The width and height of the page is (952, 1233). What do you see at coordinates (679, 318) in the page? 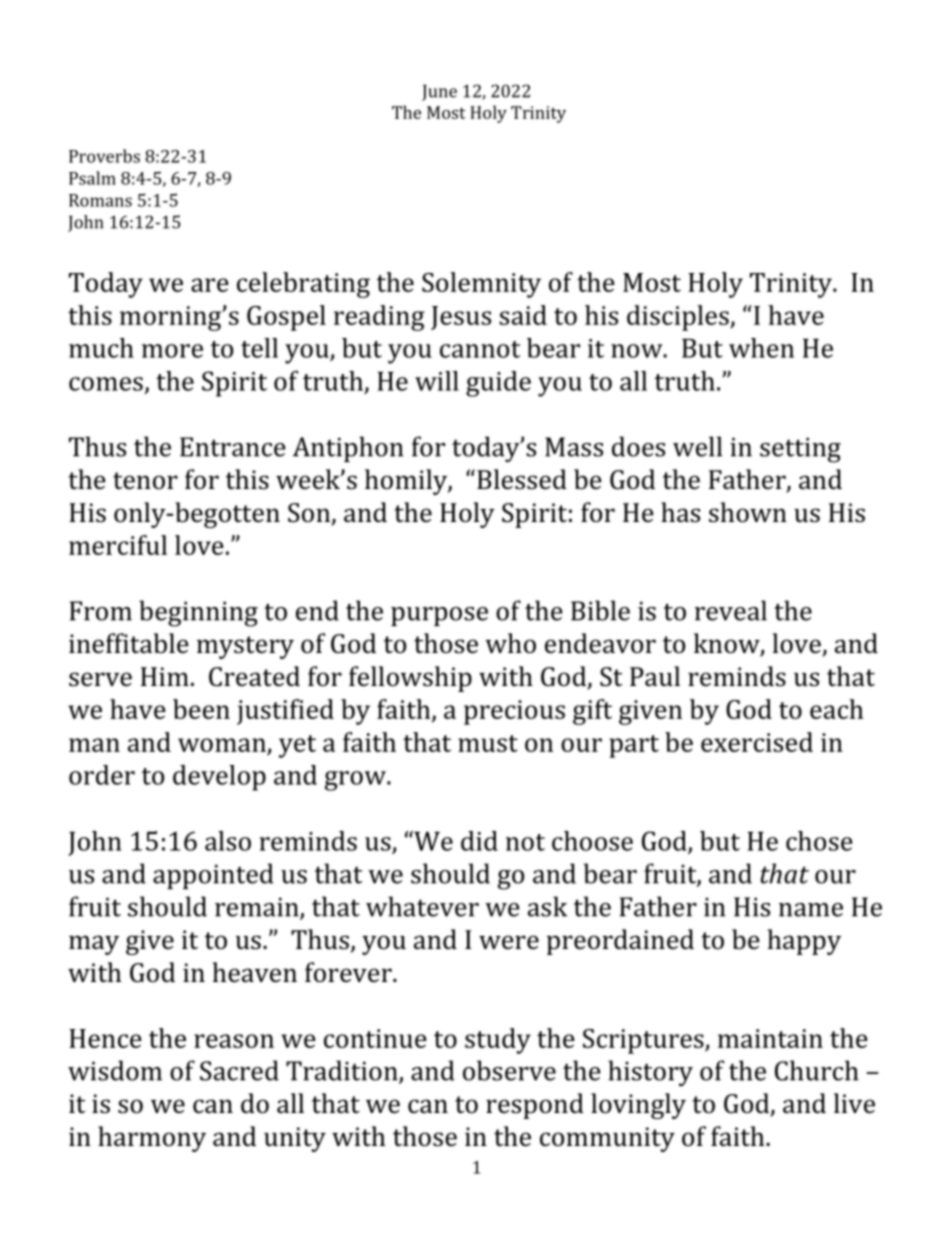
I see `disciples` at bounding box center [679, 318].
